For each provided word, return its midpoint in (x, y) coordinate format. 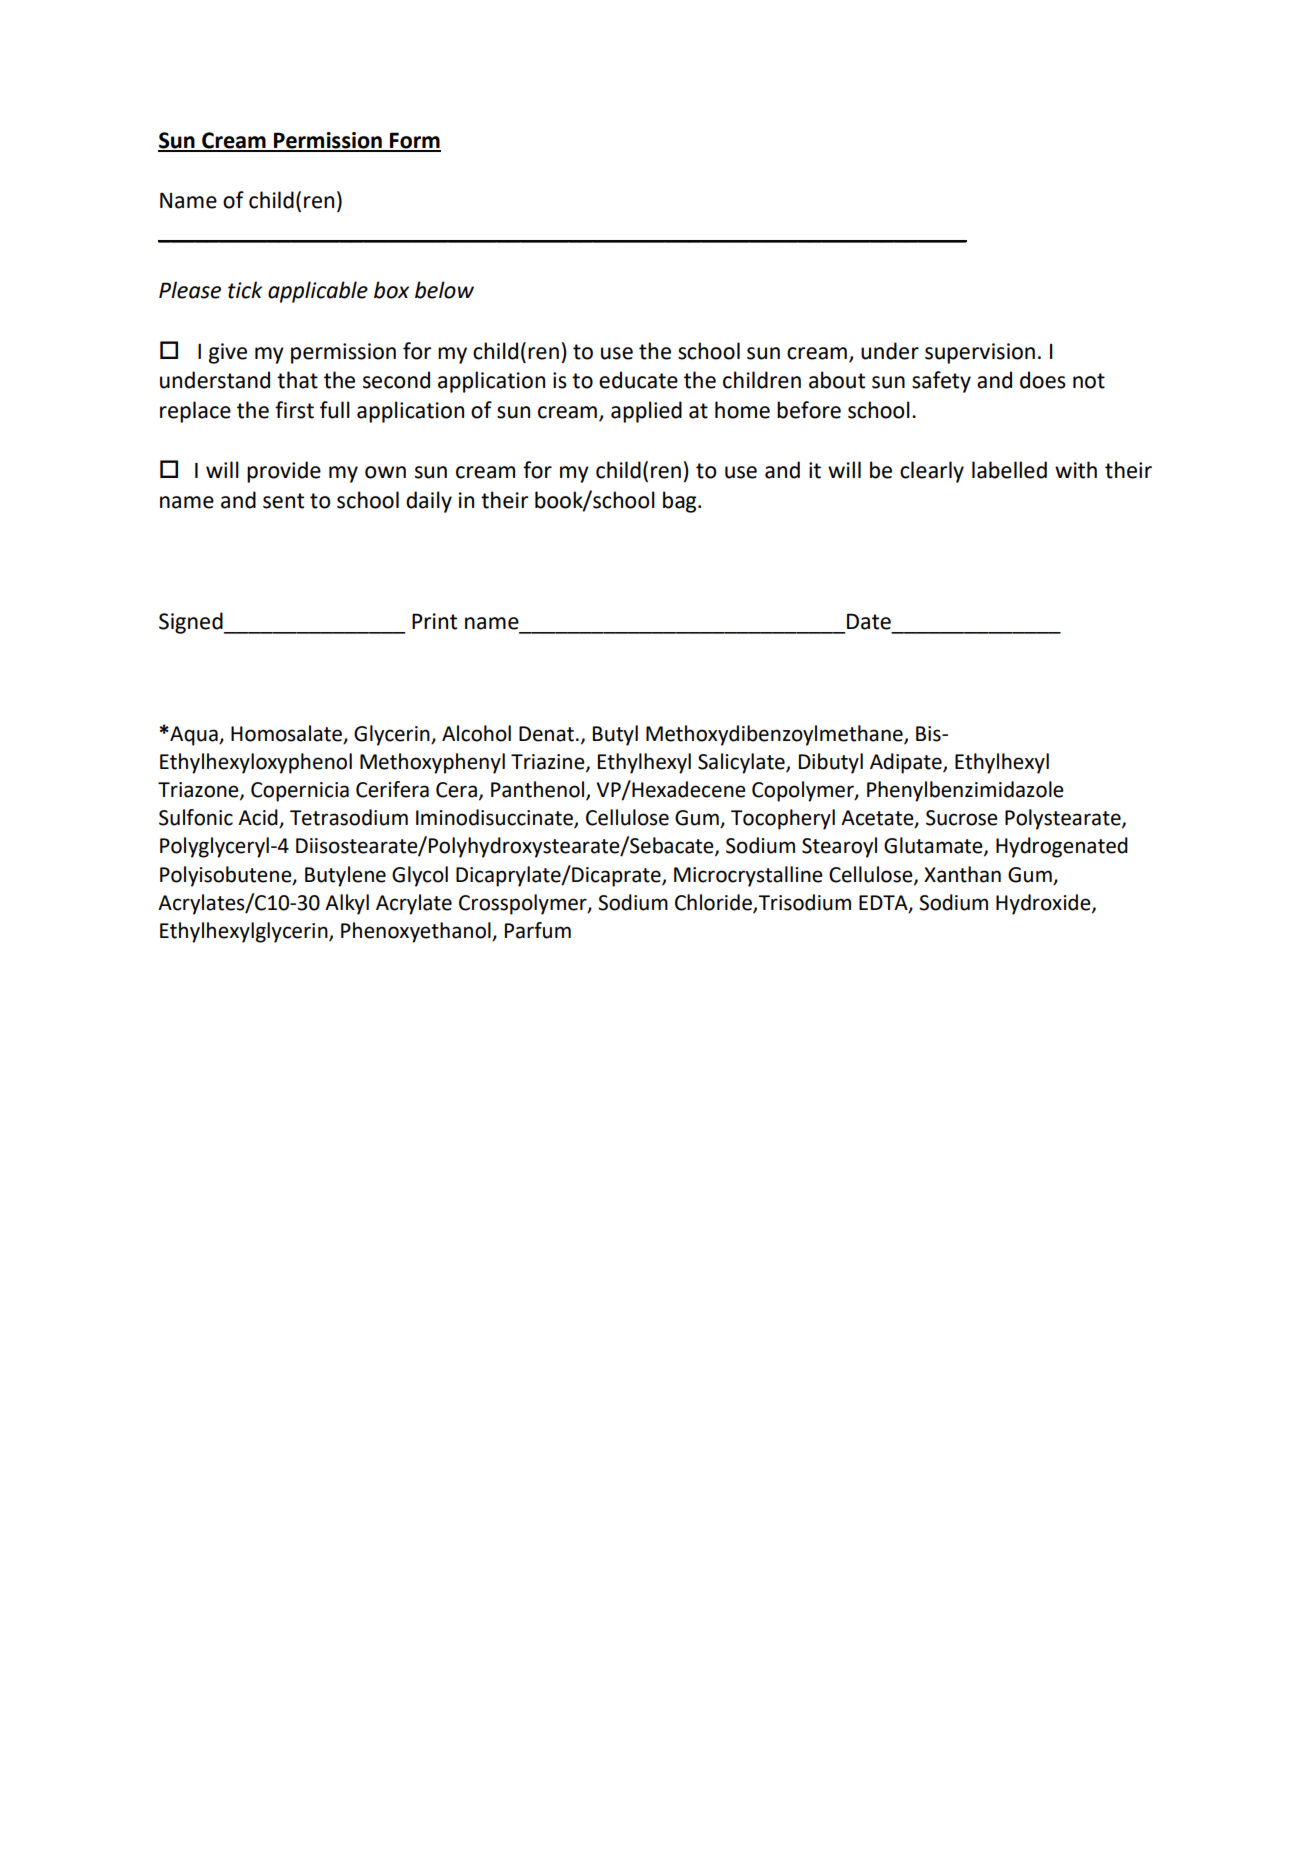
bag (681, 502)
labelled (1009, 470)
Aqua (194, 736)
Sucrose (962, 818)
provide (284, 472)
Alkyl (347, 904)
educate (638, 380)
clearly (932, 472)
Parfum (538, 930)
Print (434, 621)
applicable (318, 292)
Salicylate (742, 763)
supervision (980, 353)
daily (429, 502)
